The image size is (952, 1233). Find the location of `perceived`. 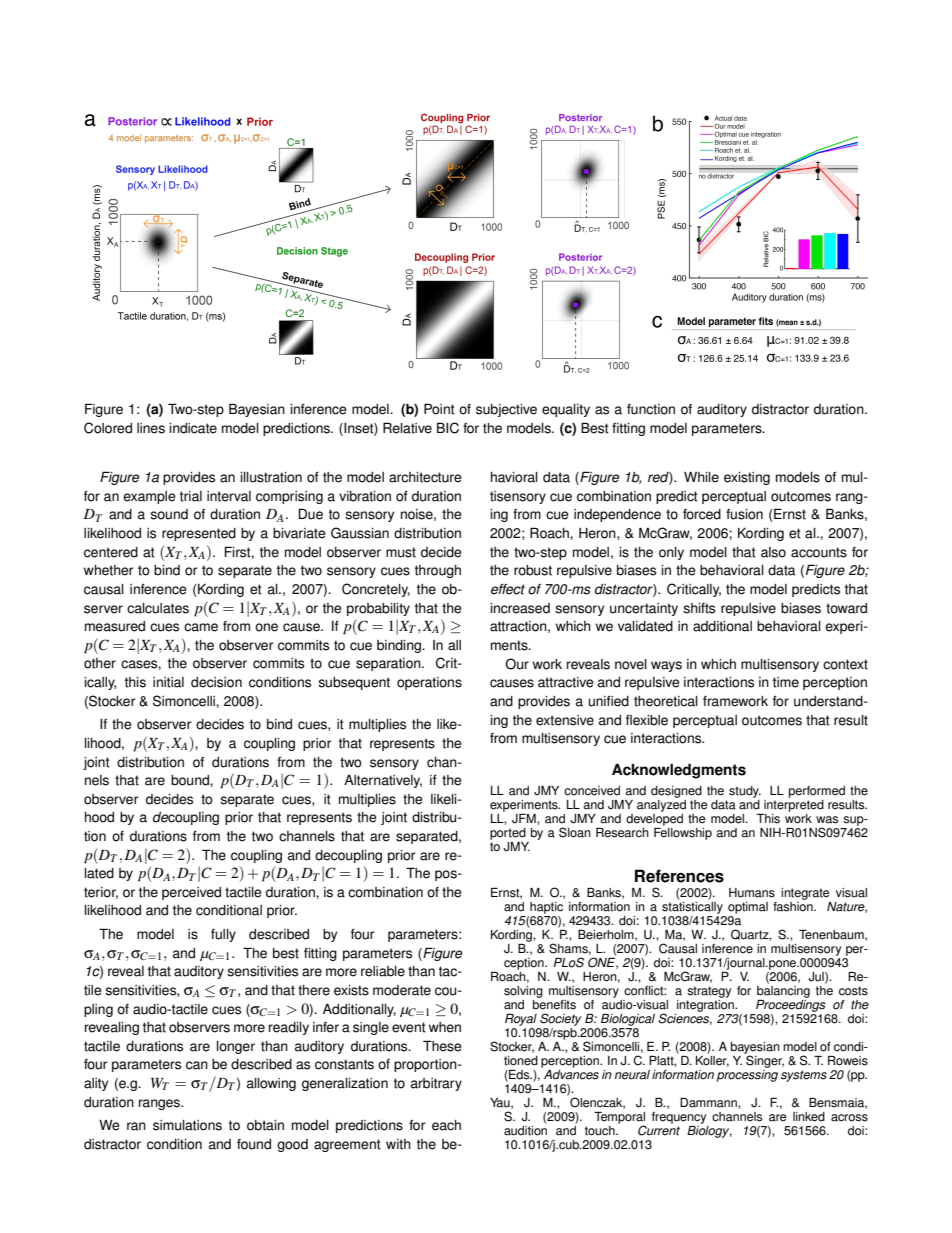

perceived is located at coordinates (191, 893).
